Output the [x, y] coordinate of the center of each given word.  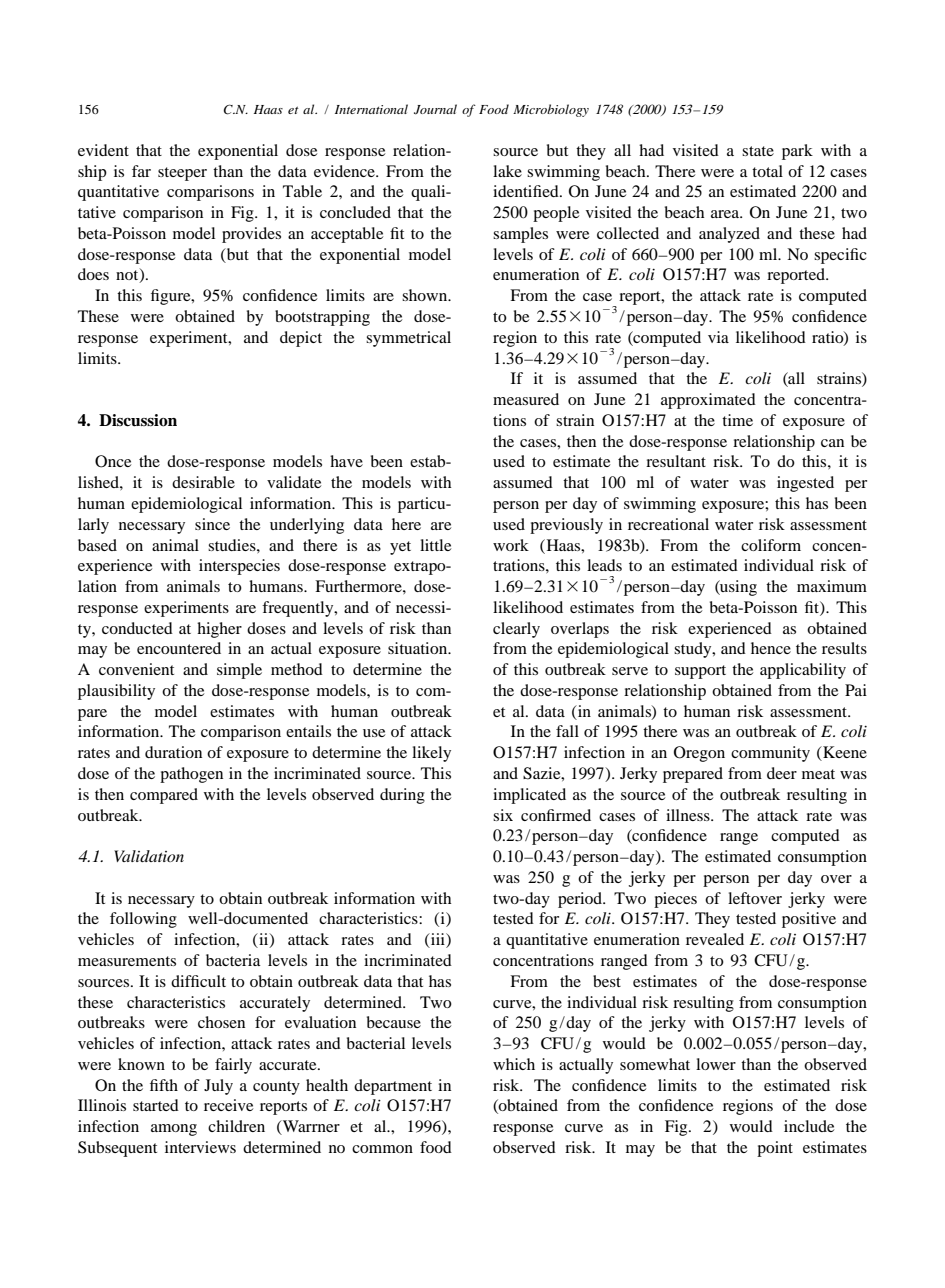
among [174, 1130]
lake [507, 171]
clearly [516, 630]
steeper [182, 174]
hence [771, 648]
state [758, 151]
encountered [179, 648]
